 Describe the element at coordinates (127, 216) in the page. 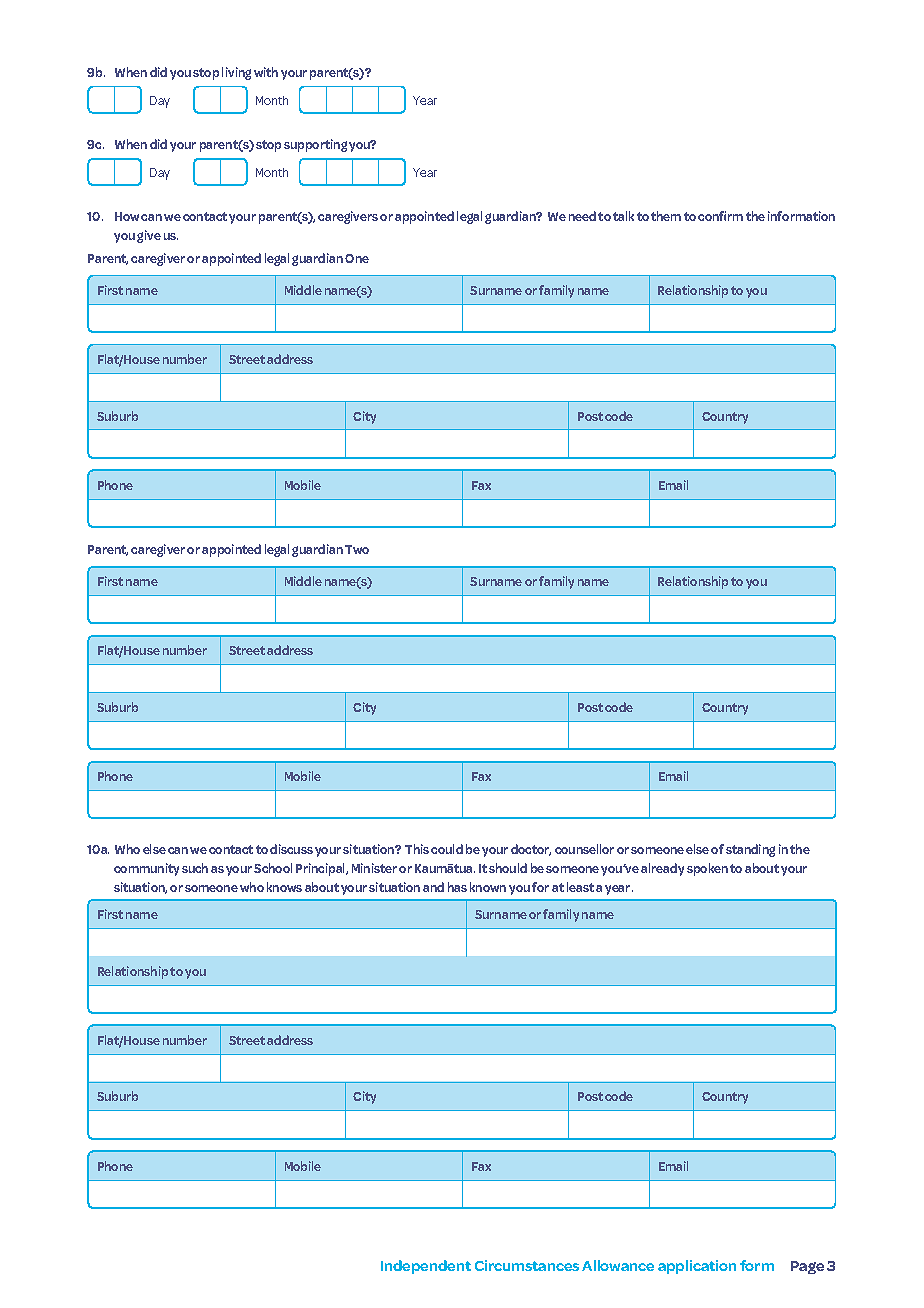

I see `How` at that location.
